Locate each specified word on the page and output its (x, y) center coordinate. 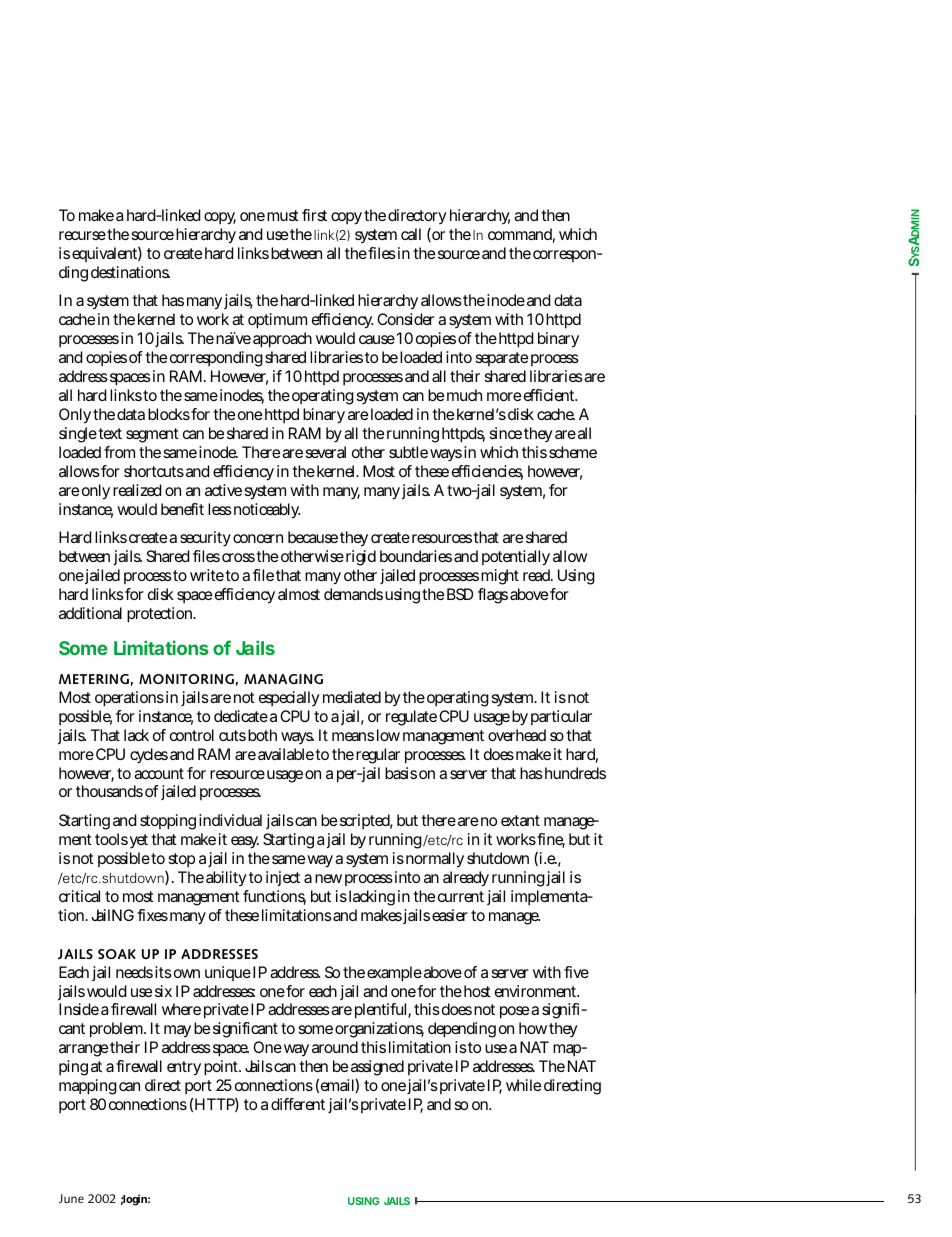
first (314, 215)
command (521, 235)
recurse (82, 235)
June (71, 1198)
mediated (352, 697)
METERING (94, 679)
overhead (517, 735)
